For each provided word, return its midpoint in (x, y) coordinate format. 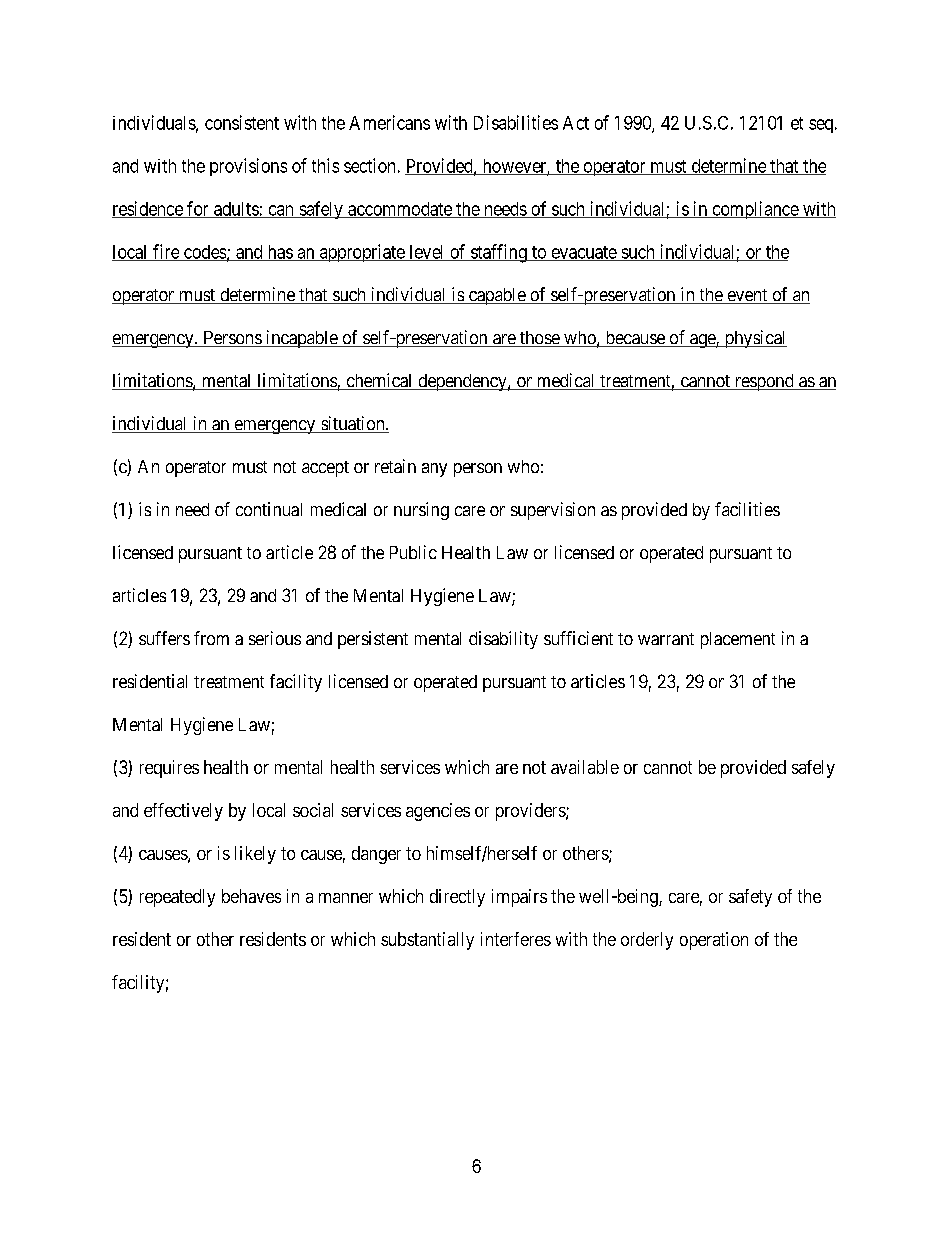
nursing (421, 511)
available (585, 767)
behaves (251, 896)
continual (269, 509)
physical (754, 339)
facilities (747, 509)
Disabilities (516, 122)
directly (457, 898)
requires (169, 769)
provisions (248, 167)
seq (821, 126)
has (279, 253)
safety (750, 898)
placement (738, 640)
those (539, 339)
